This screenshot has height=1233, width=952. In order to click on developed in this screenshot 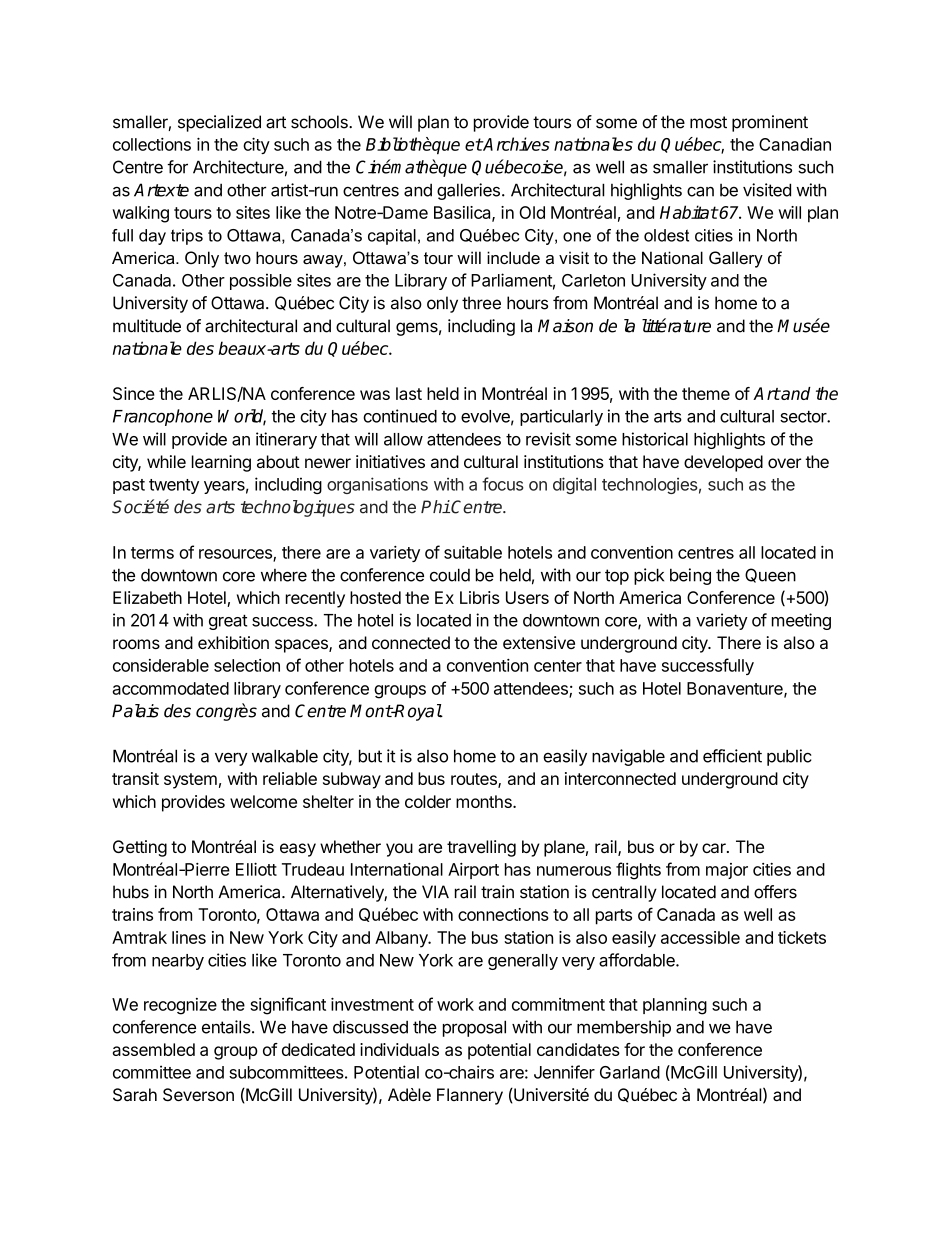, I will do `click(723, 463)`.
